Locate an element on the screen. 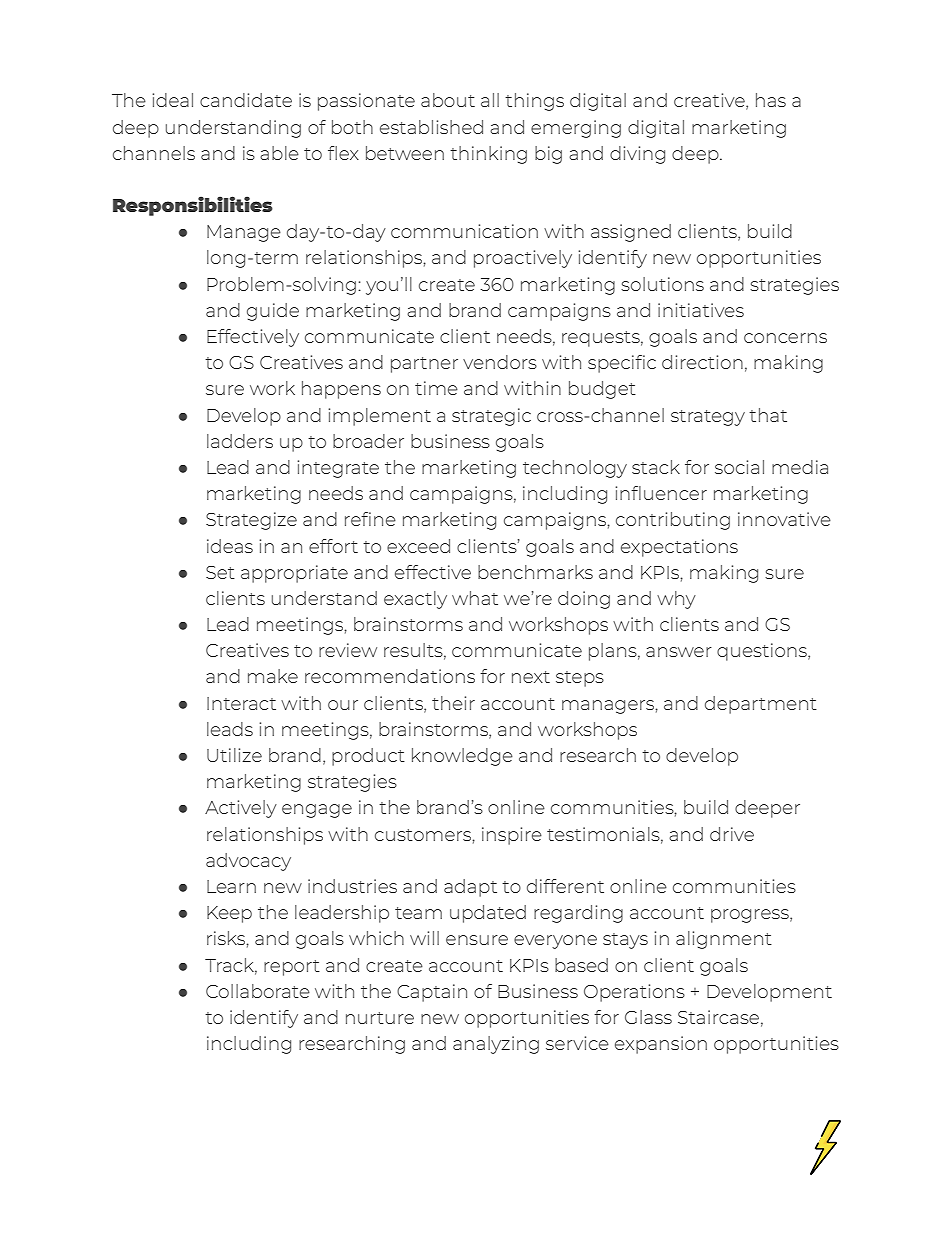 This screenshot has width=952, height=1233. inspire is located at coordinates (512, 836).
